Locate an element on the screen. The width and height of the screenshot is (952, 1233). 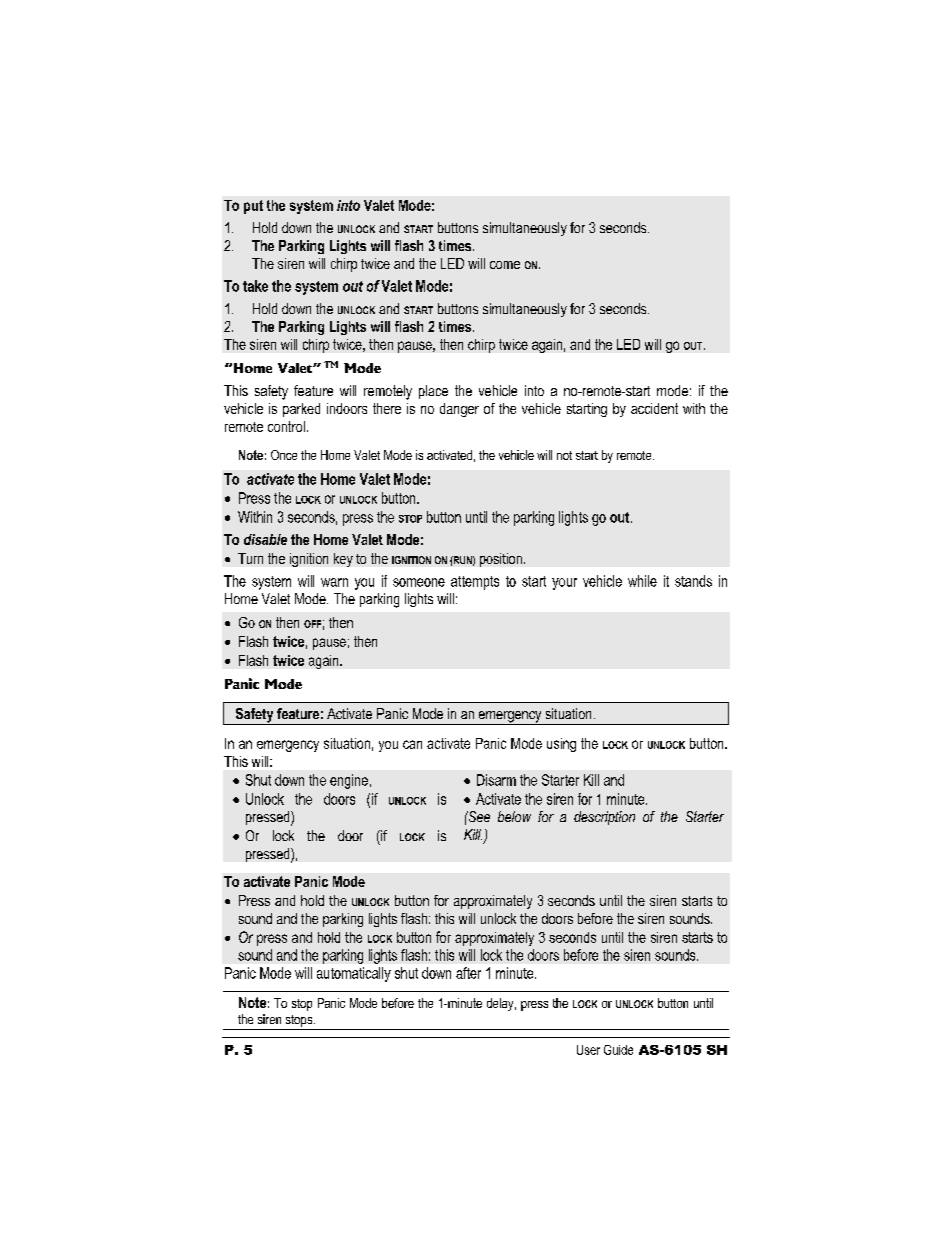
automatically is located at coordinates (354, 974).
